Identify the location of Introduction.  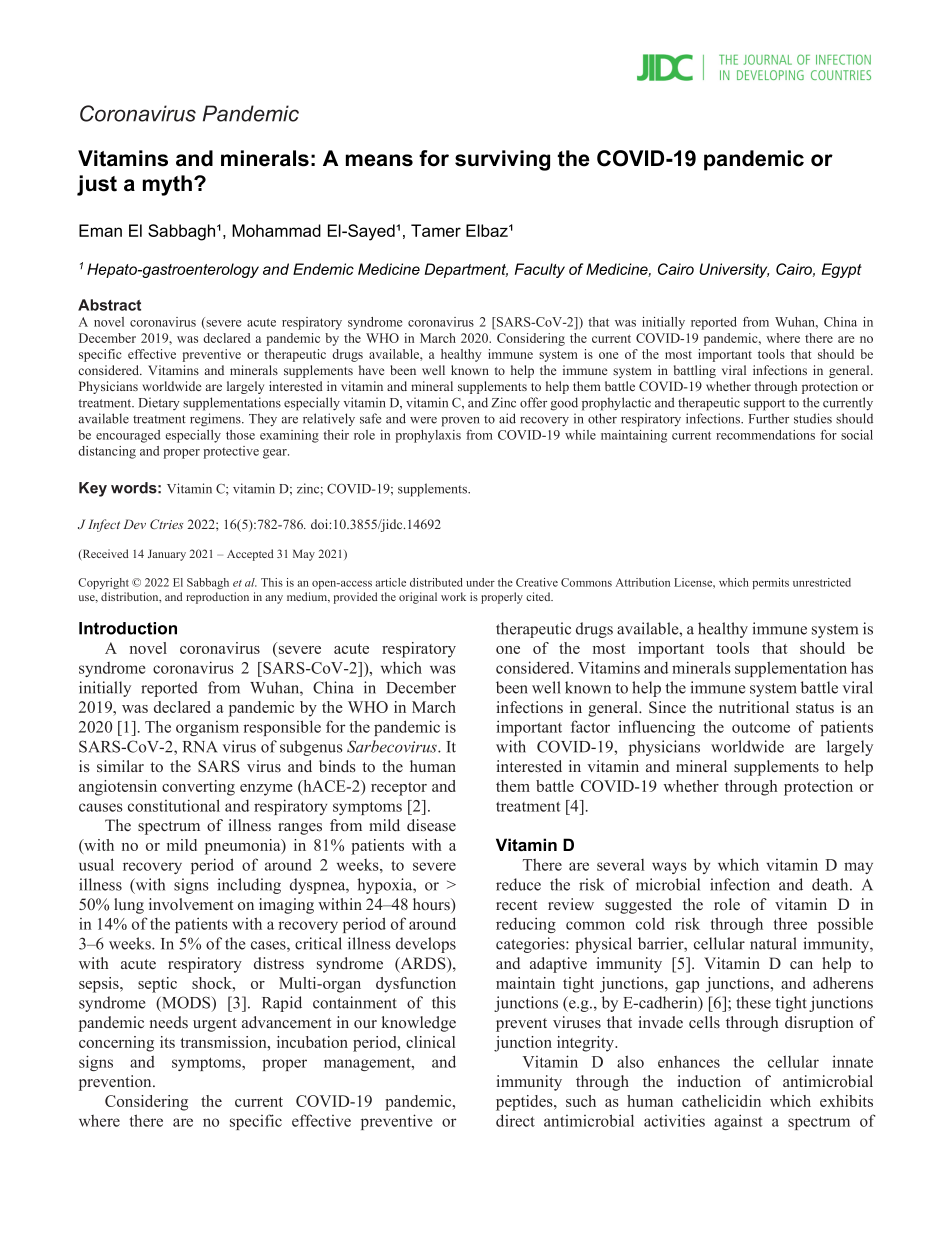
(128, 628).
